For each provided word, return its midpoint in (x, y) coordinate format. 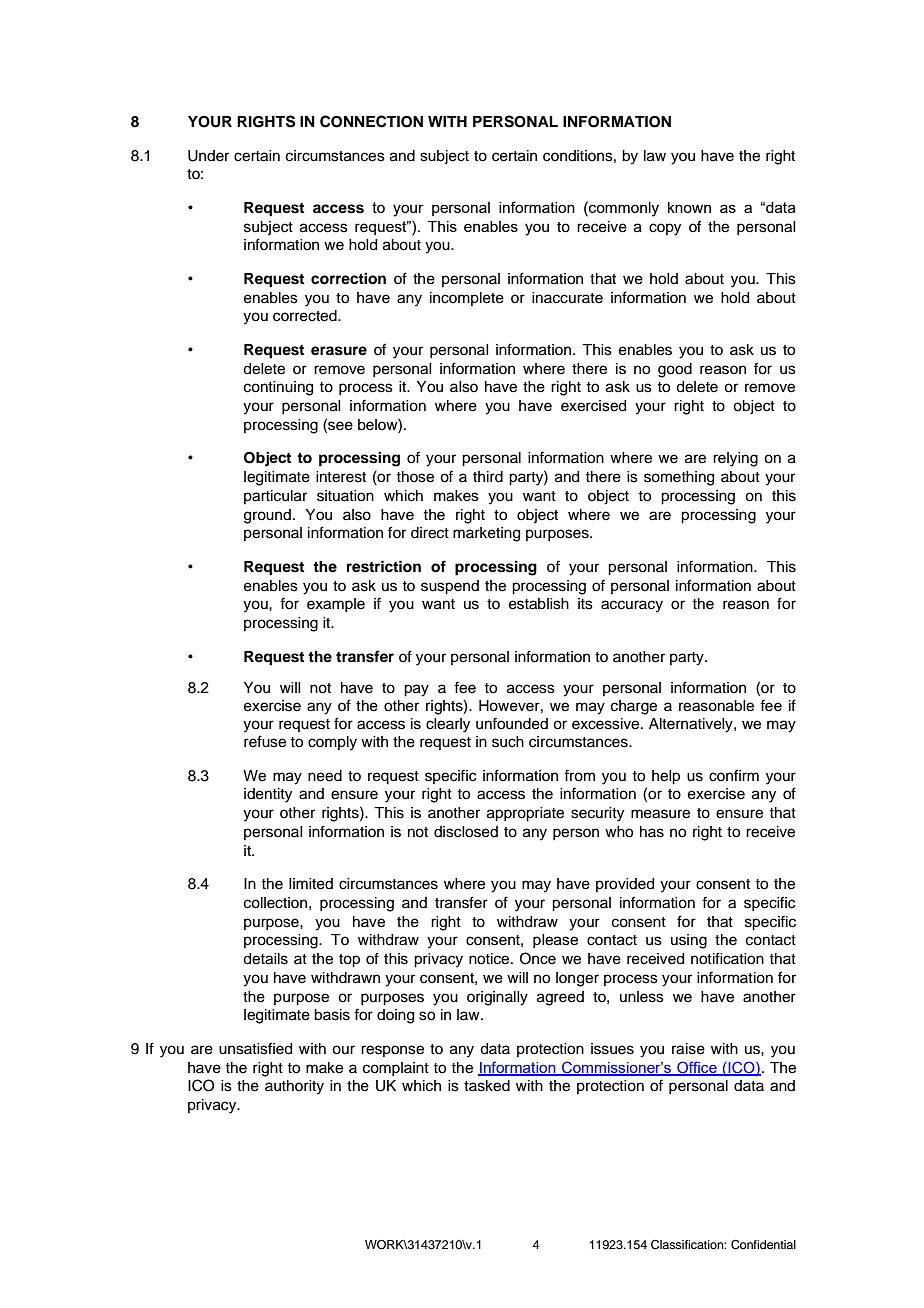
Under (208, 156)
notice (490, 959)
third (488, 477)
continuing (278, 388)
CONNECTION (371, 121)
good (675, 370)
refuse (265, 741)
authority (294, 1087)
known (689, 207)
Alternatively (692, 725)
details (265, 959)
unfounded (512, 723)
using (689, 941)
